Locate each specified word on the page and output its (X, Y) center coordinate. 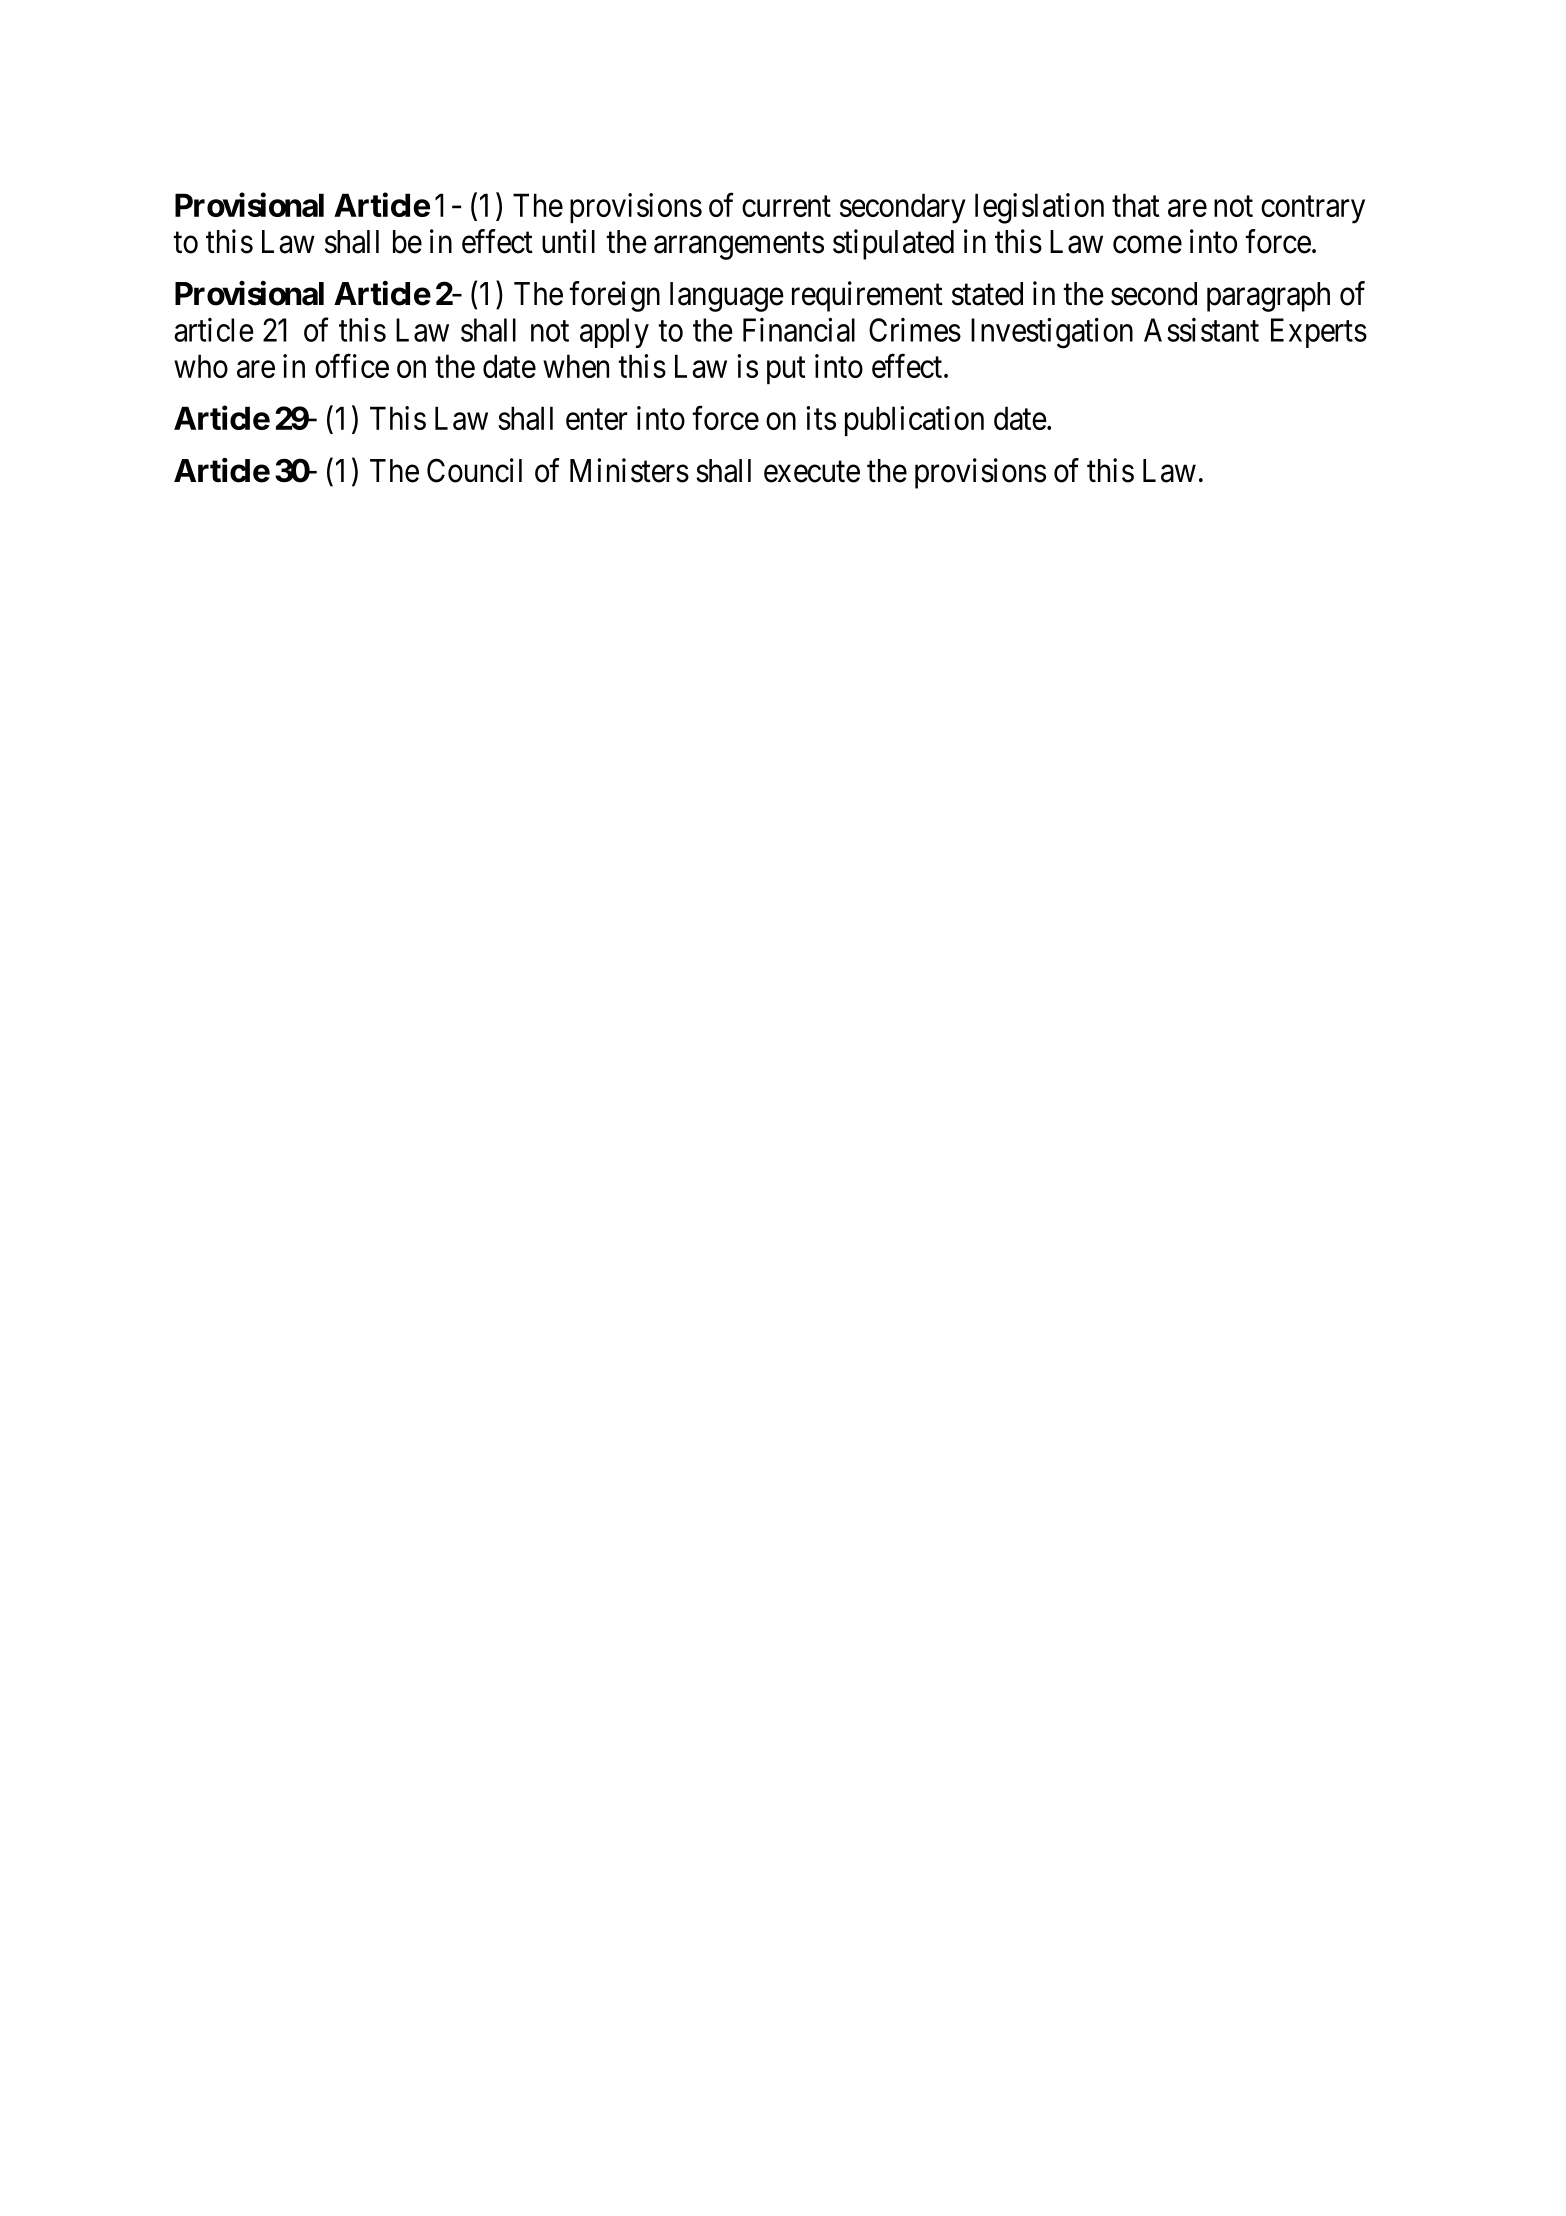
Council (474, 470)
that (1136, 205)
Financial (799, 330)
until (568, 241)
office (352, 366)
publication (914, 421)
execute (812, 472)
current (786, 206)
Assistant (1201, 330)
